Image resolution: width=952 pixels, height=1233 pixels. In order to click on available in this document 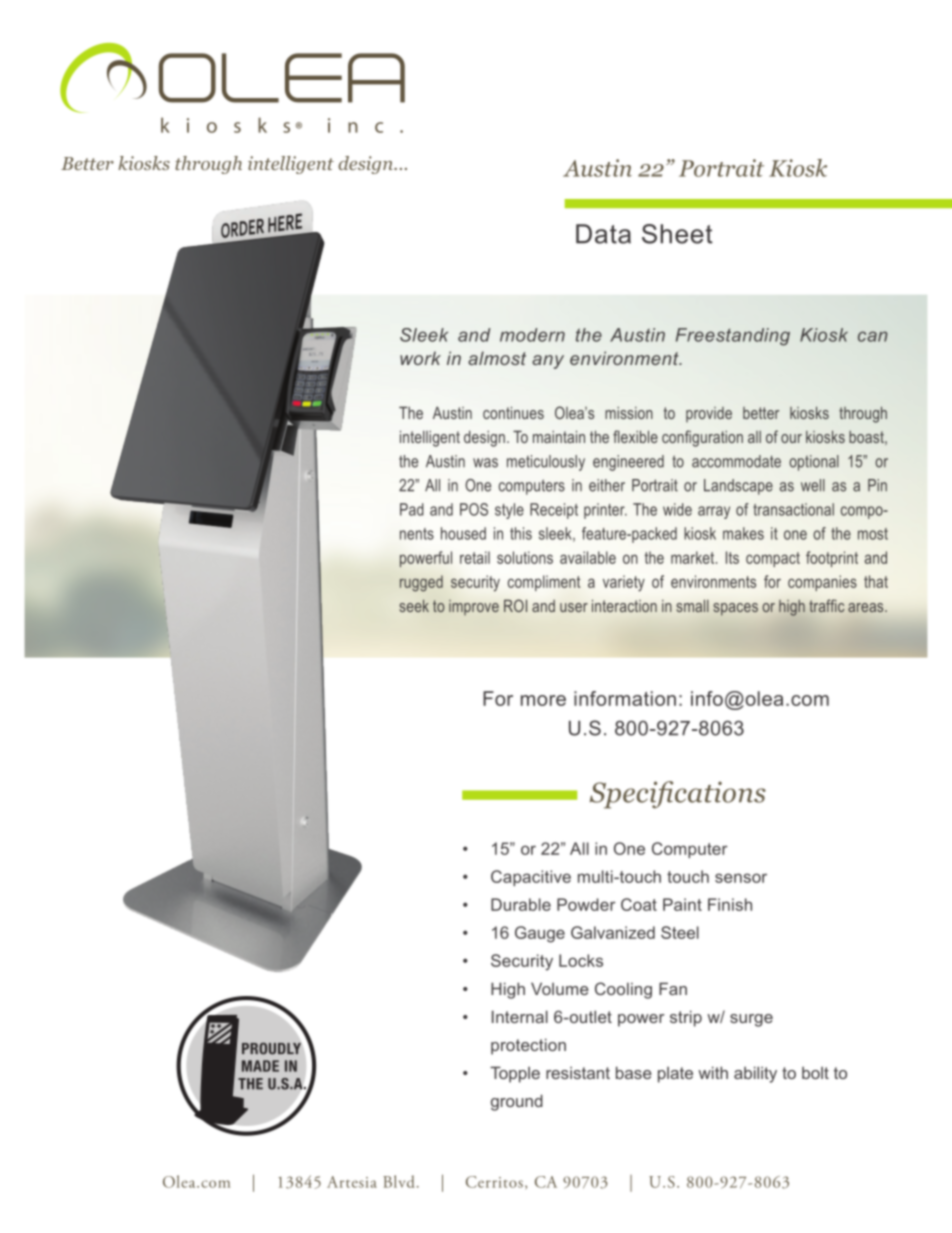, I will do `click(588, 557)`.
